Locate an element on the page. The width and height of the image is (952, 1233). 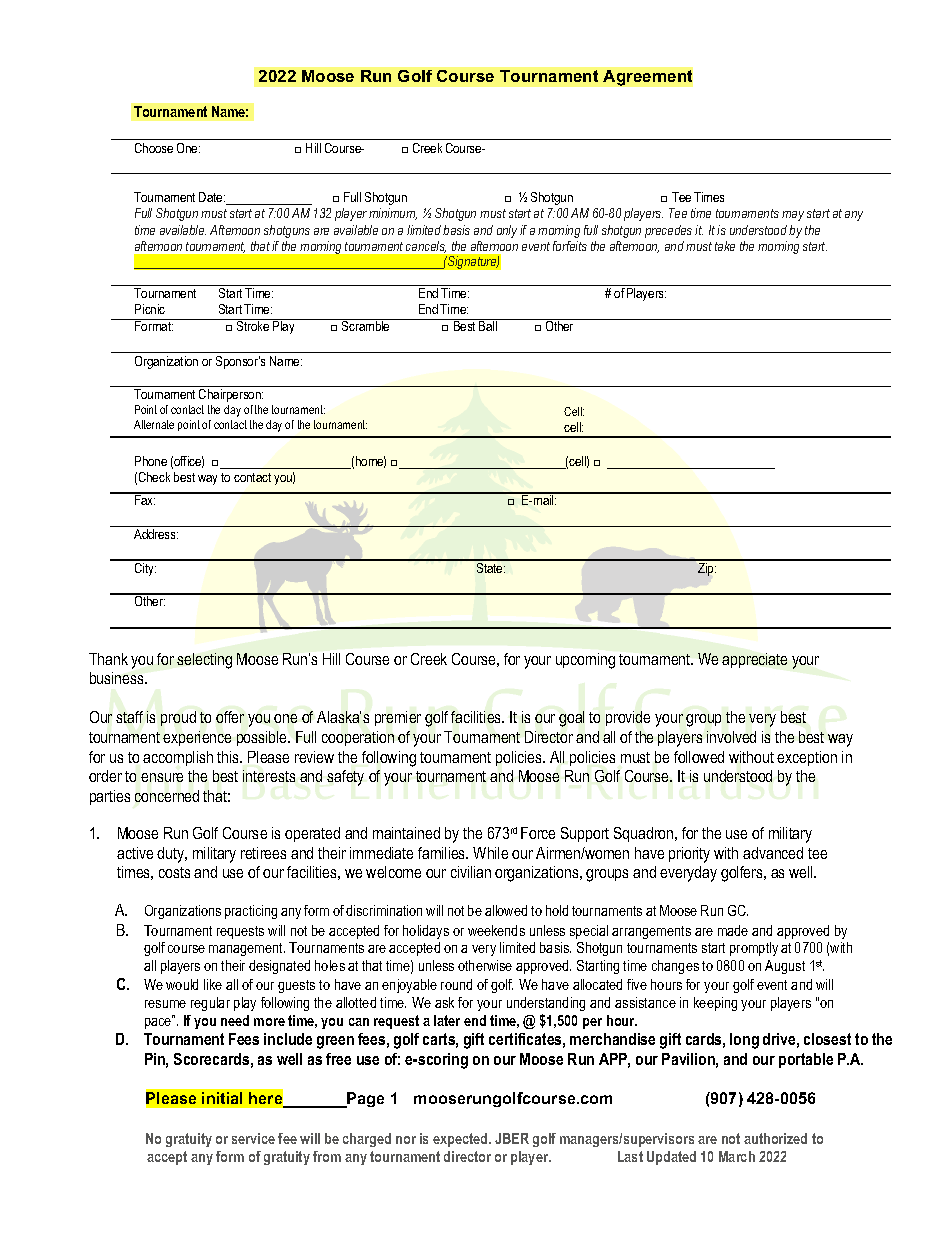
concerned is located at coordinates (167, 796).
